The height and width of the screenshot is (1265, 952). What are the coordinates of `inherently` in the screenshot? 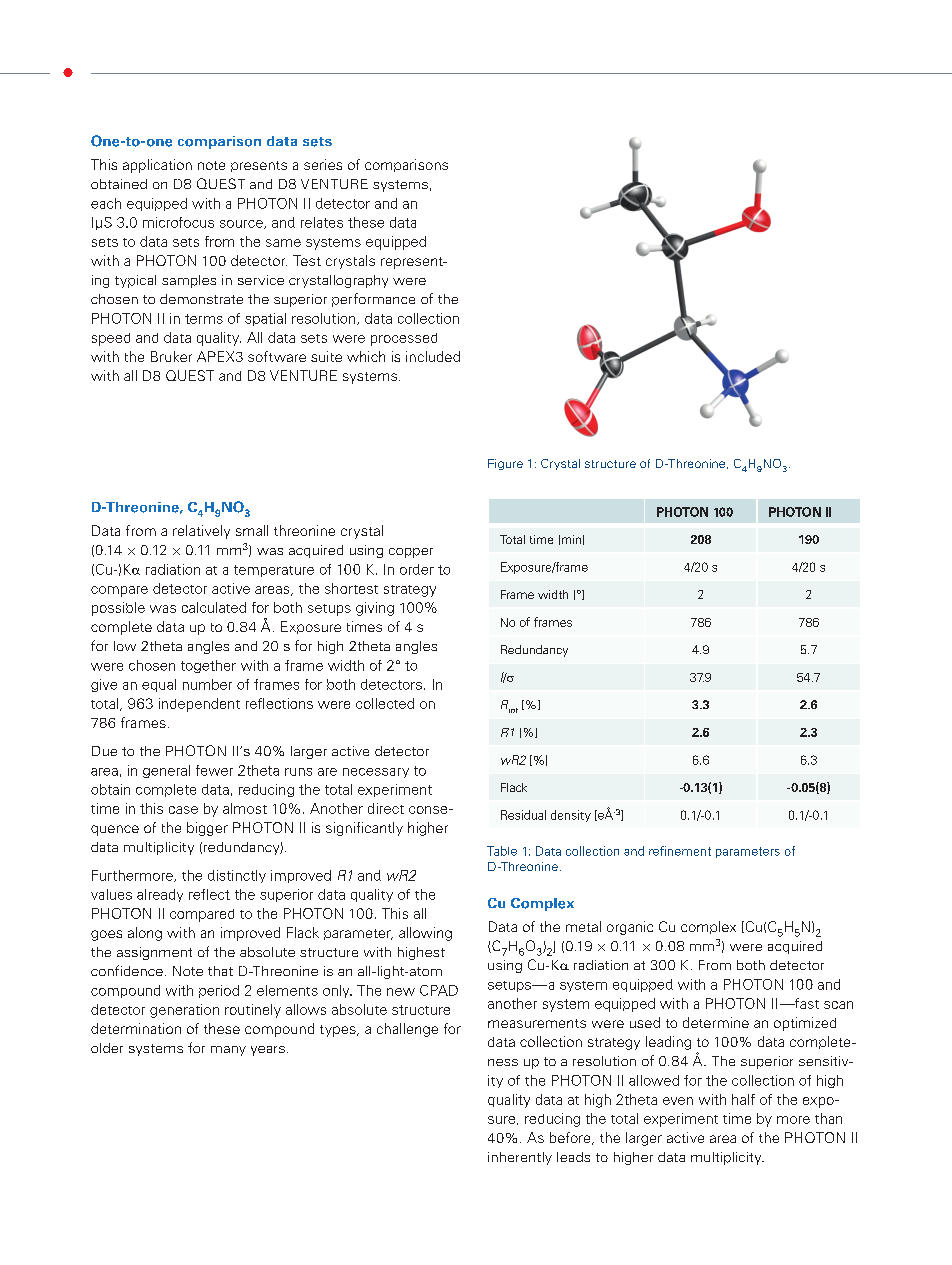 It's located at (520, 1158).
